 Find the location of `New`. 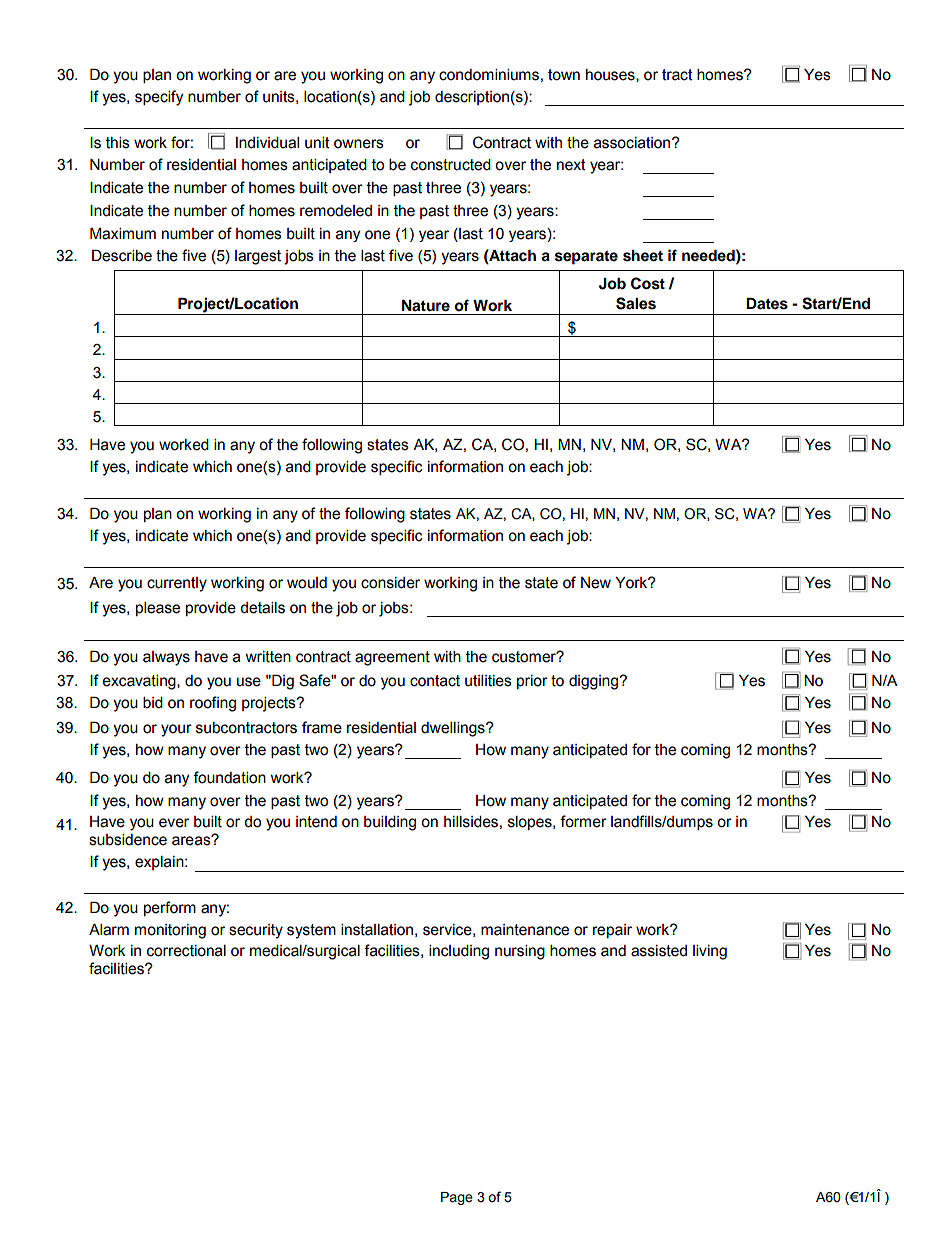

New is located at coordinates (596, 583).
